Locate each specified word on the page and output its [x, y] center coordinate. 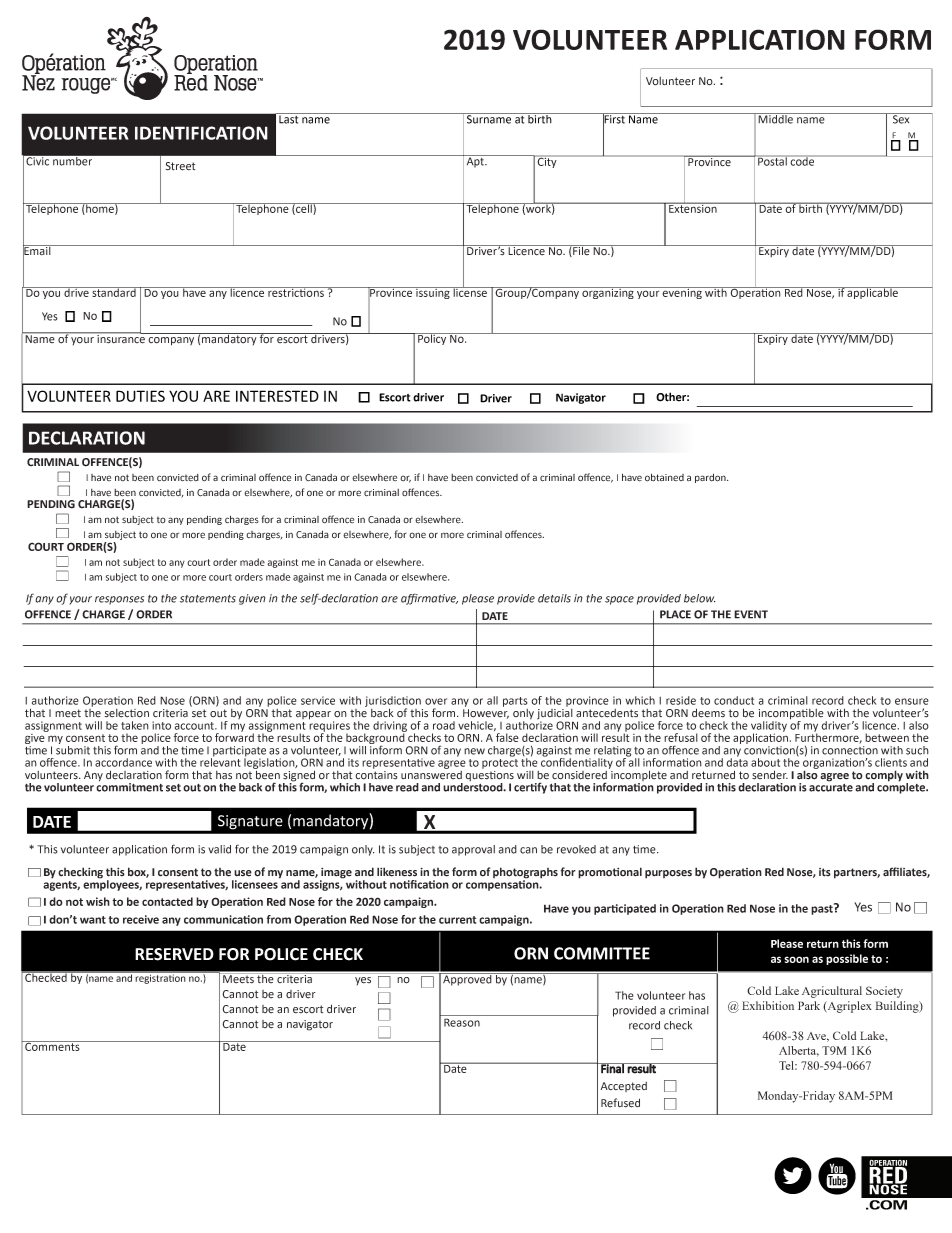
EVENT [751, 614]
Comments [52, 1046]
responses [119, 600]
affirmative [429, 599]
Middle [776, 118]
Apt [475, 161]
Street [180, 166]
